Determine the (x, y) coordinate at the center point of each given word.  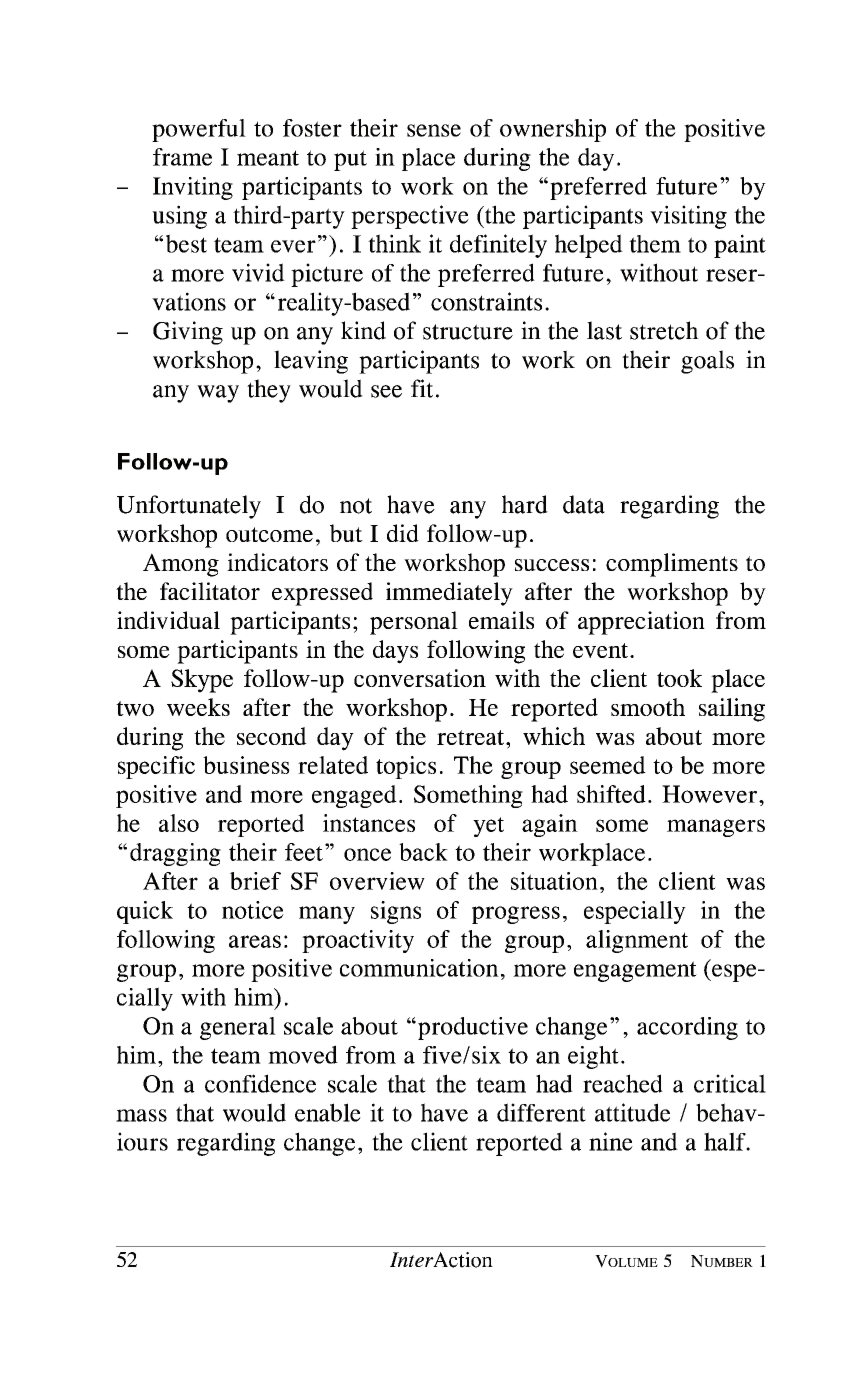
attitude (632, 1112)
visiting (688, 217)
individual (168, 620)
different (541, 1112)
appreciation (641, 623)
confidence (260, 1083)
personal (414, 623)
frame (182, 157)
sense (434, 130)
